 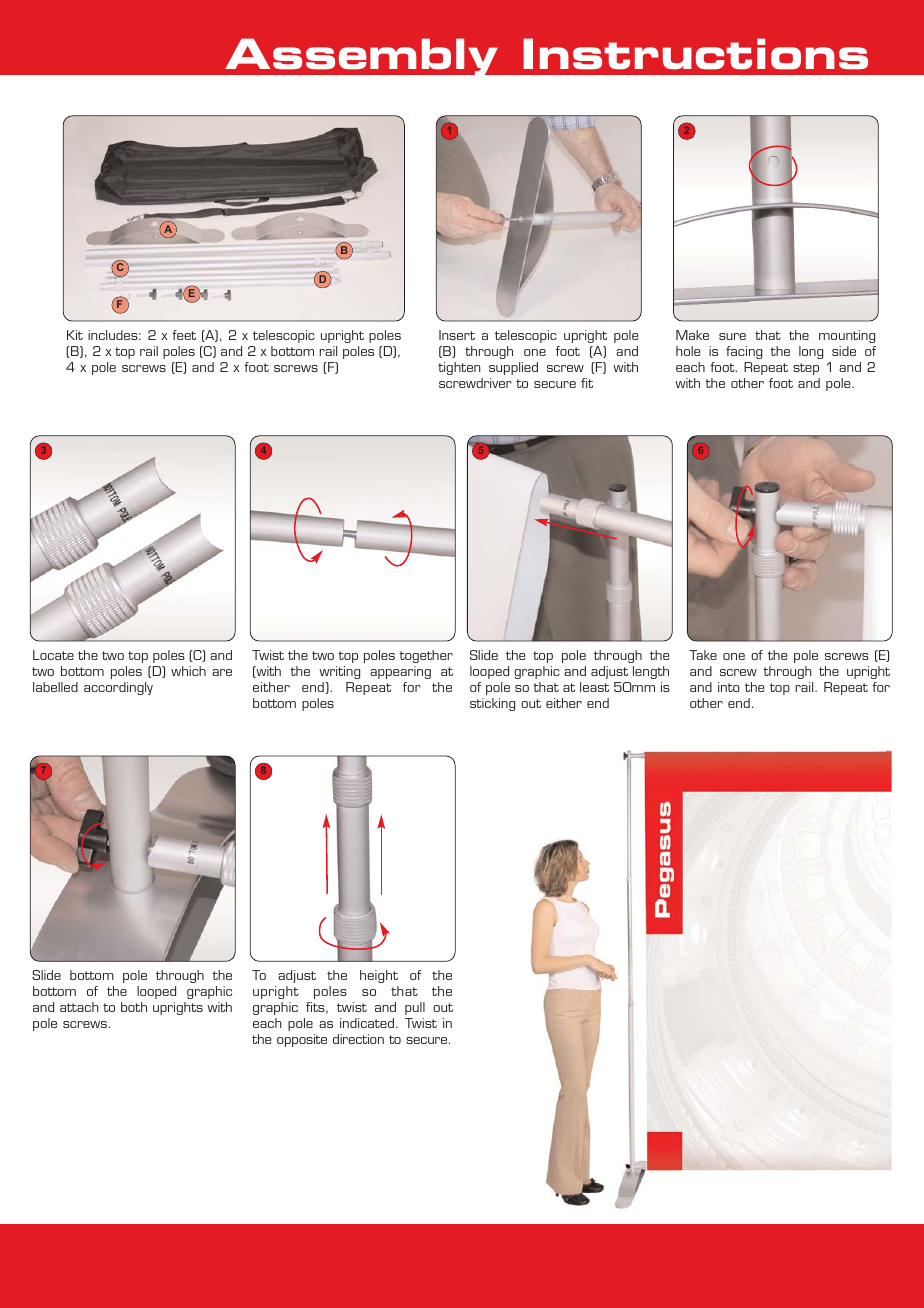 I want to click on together, so click(x=426, y=656).
